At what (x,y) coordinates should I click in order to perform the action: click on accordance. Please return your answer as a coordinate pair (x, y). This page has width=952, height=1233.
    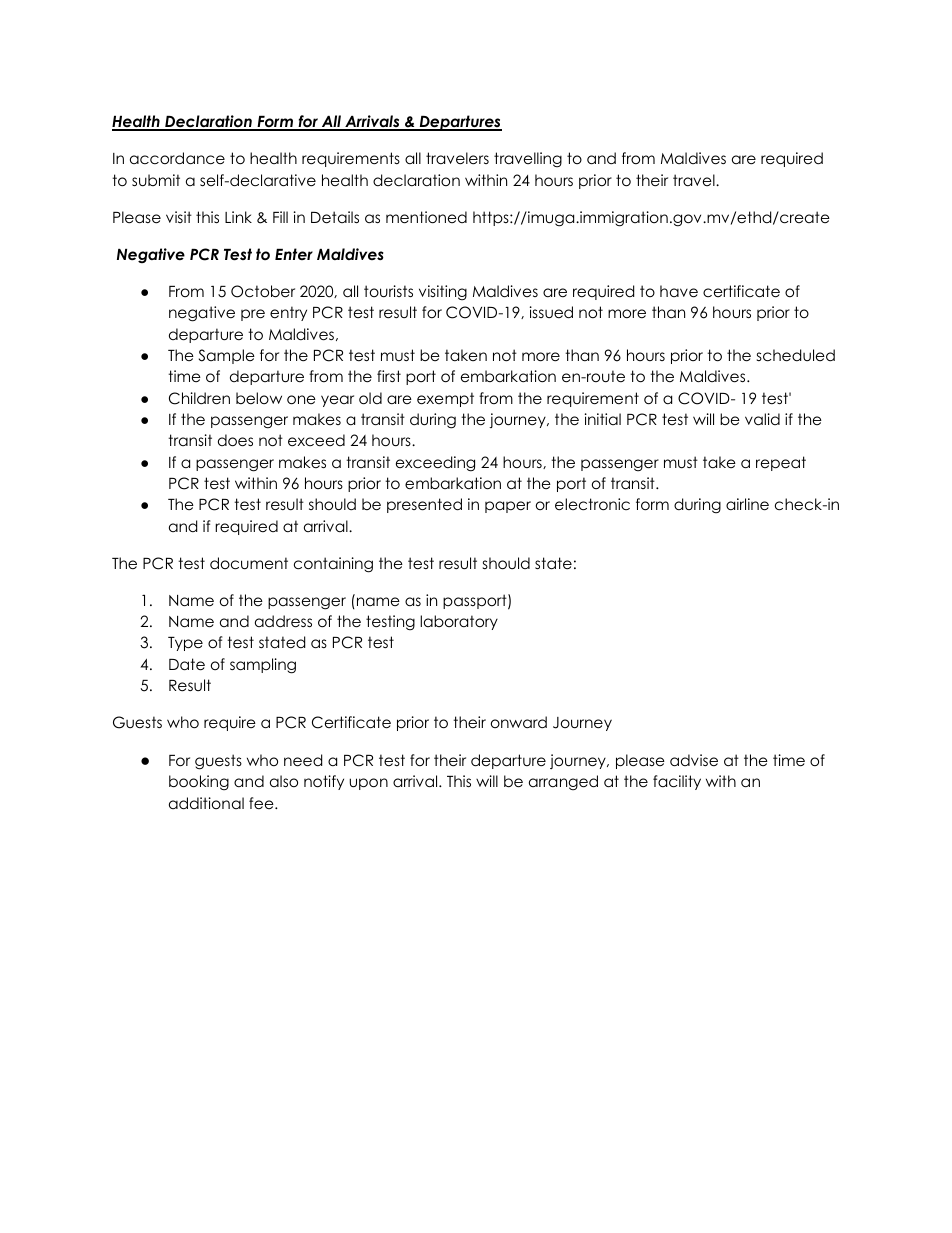
    Looking at the image, I should click on (177, 158).
